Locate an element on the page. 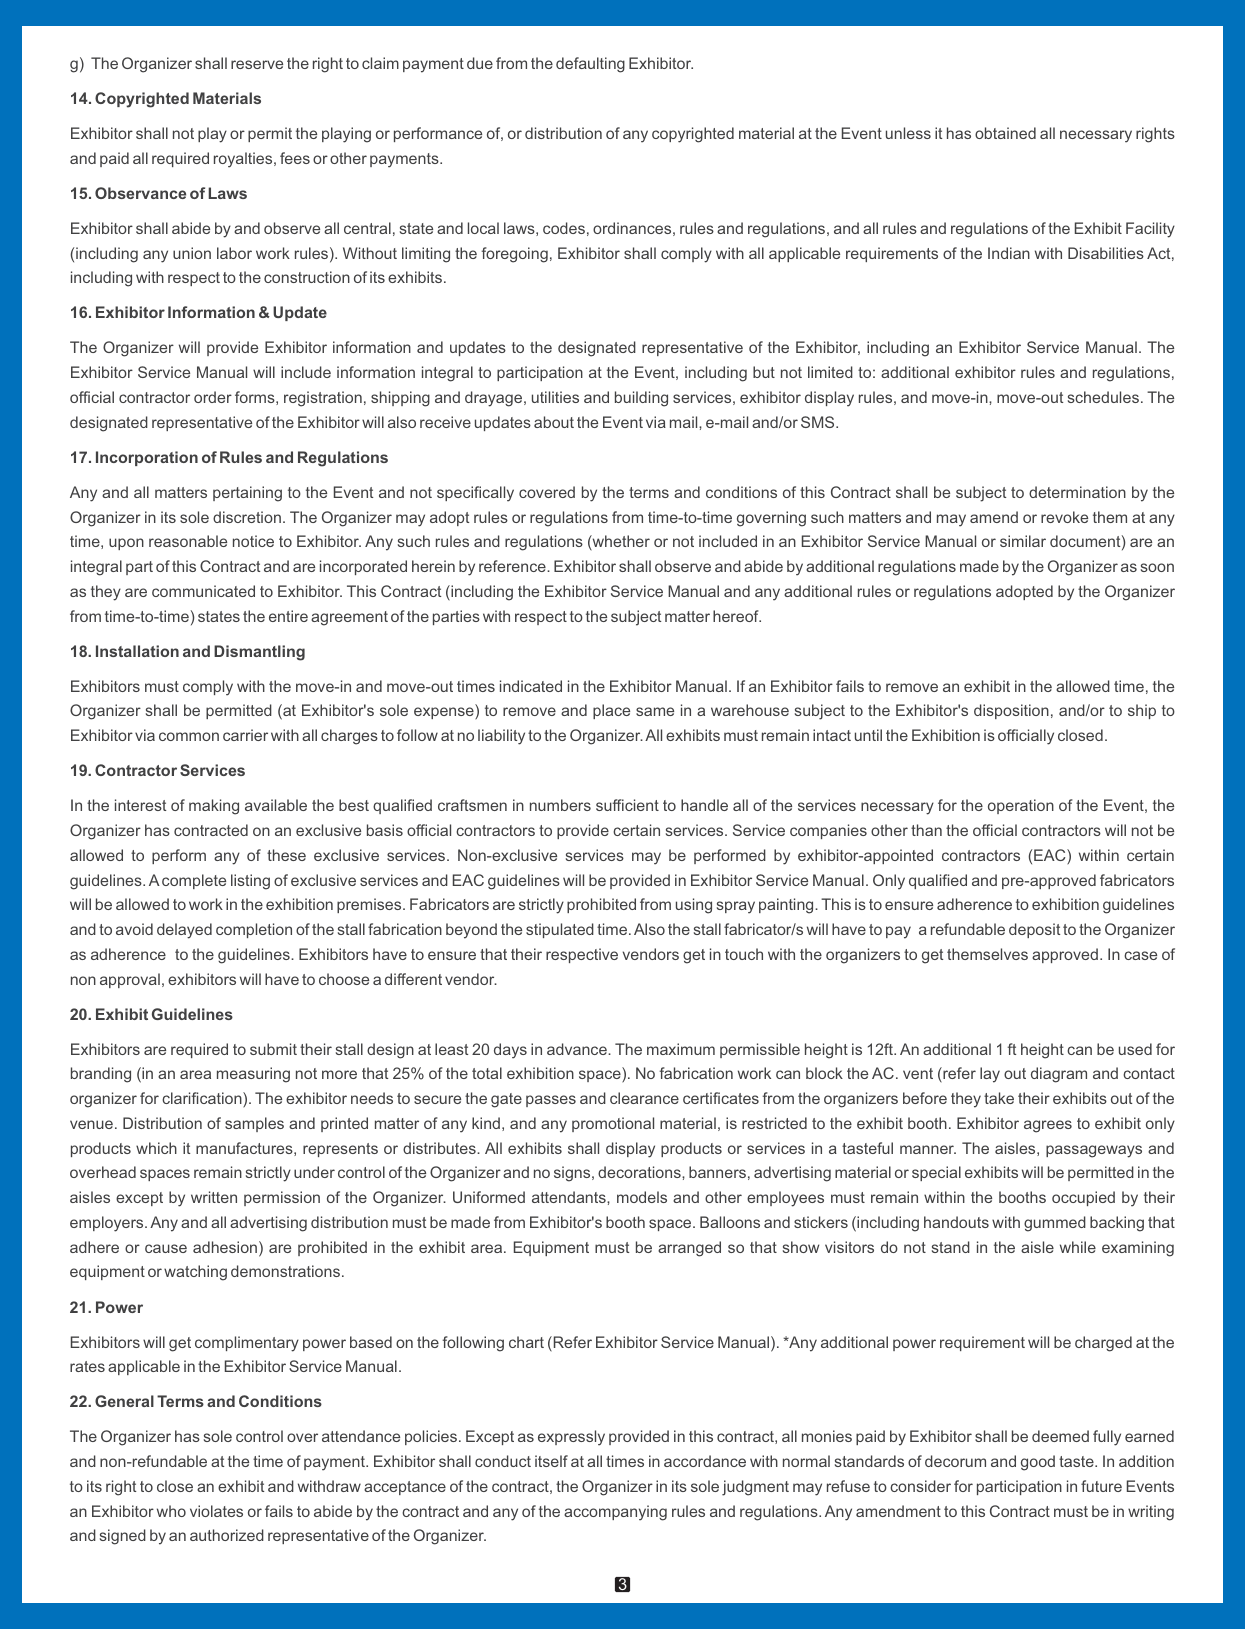 This document has height=1629, width=1245. determination is located at coordinates (1077, 492).
